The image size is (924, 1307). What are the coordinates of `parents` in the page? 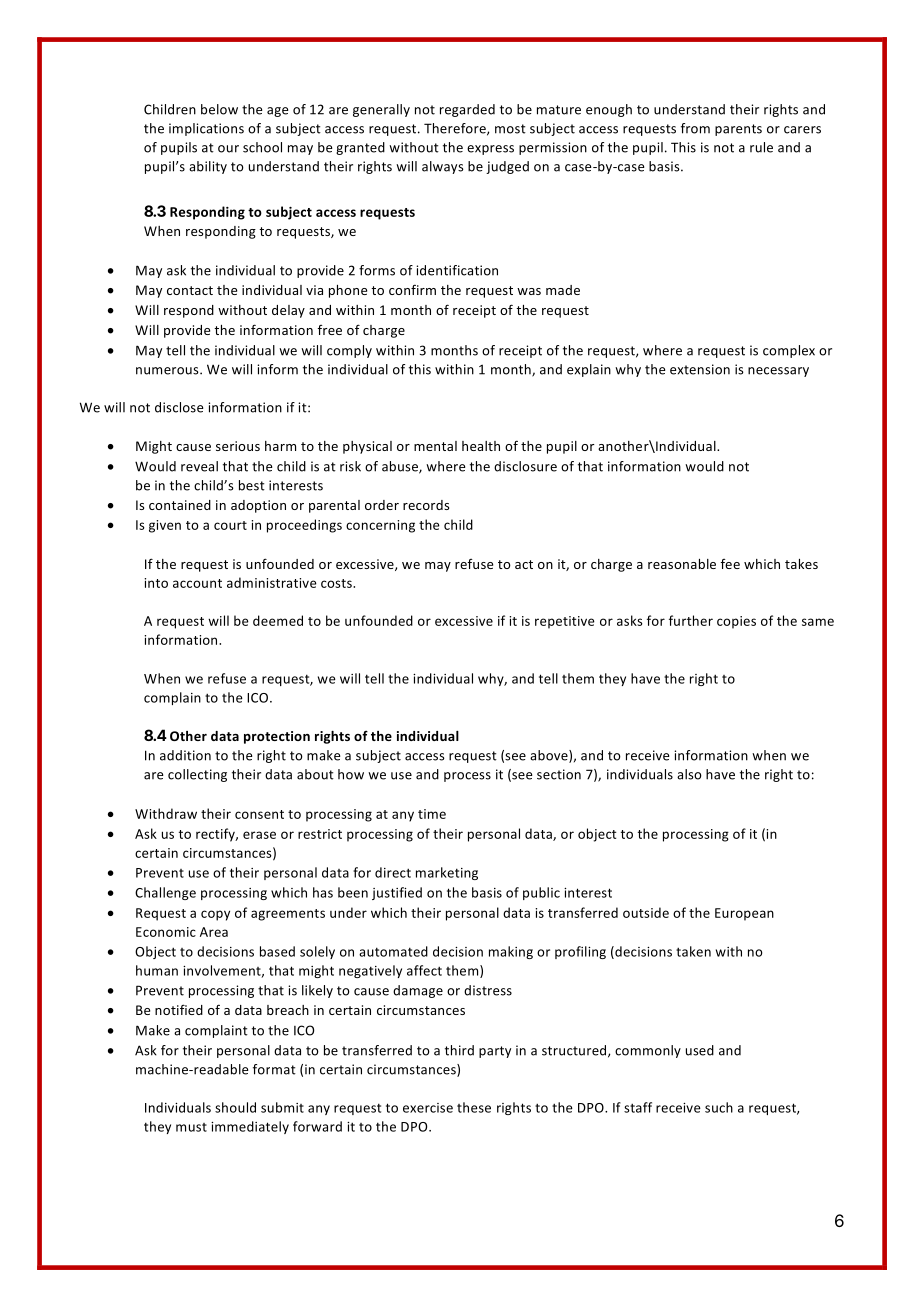 It's located at (738, 130).
